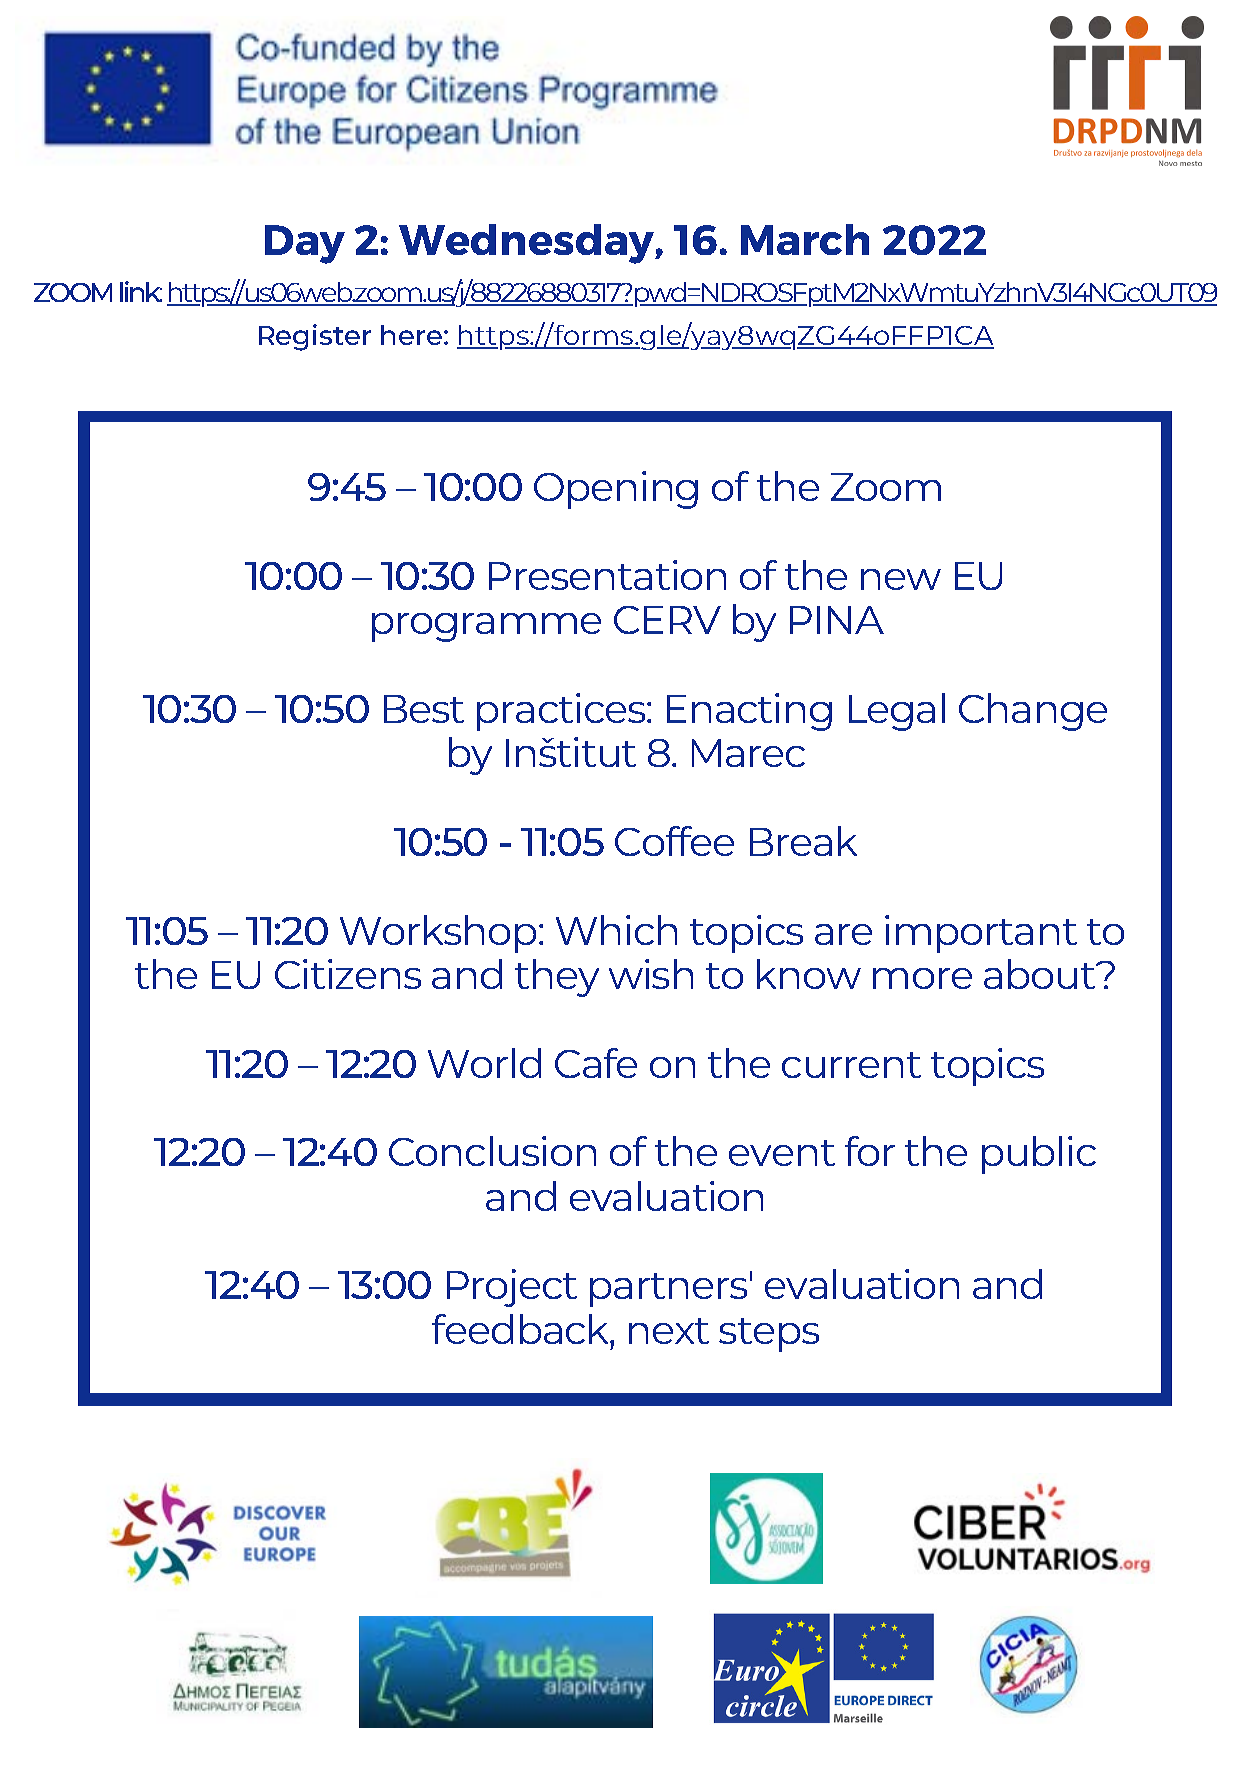  I want to click on link, so click(141, 291).
